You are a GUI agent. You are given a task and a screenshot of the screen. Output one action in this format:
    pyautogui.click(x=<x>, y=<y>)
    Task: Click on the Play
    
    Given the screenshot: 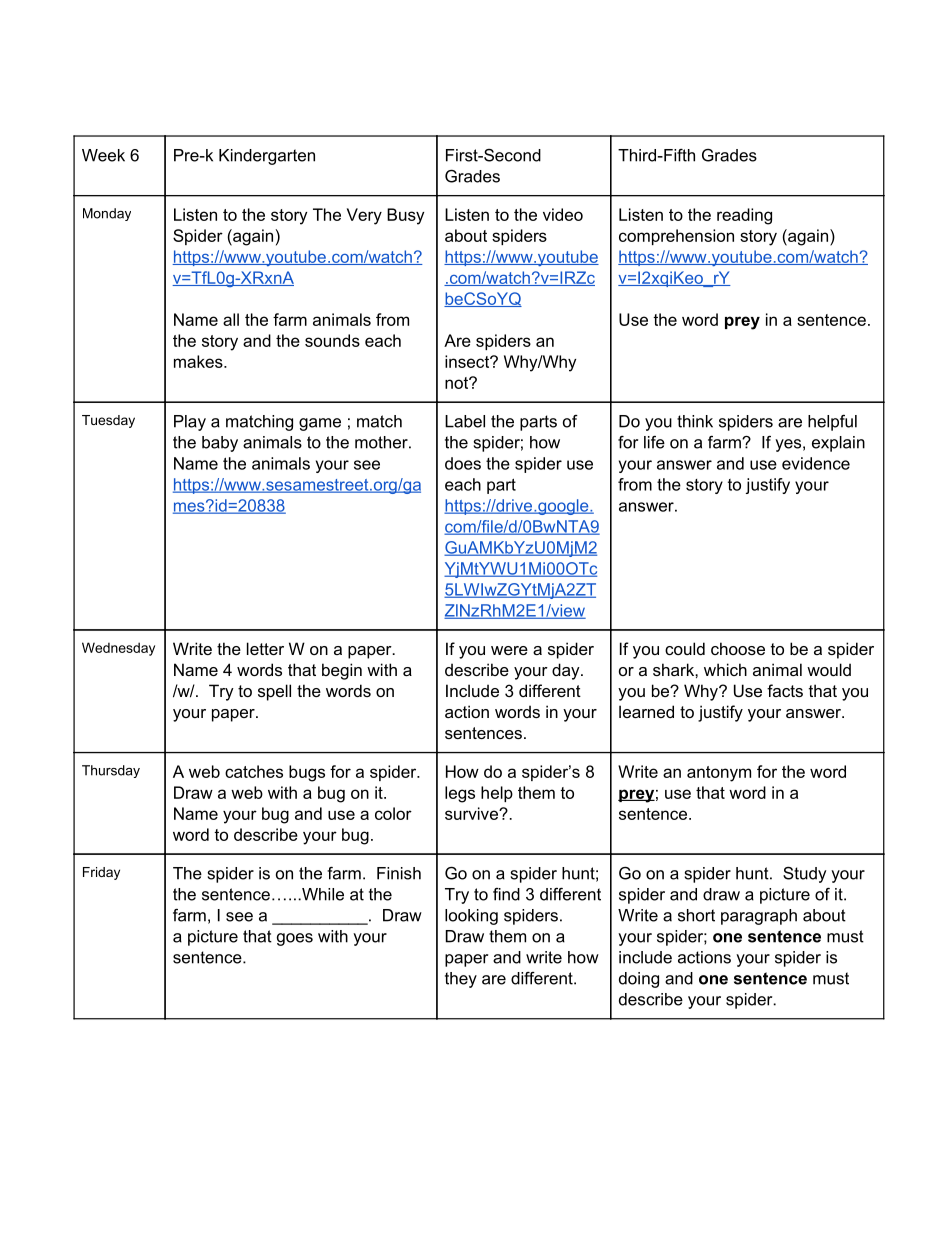 What is the action you would take?
    pyautogui.click(x=190, y=423)
